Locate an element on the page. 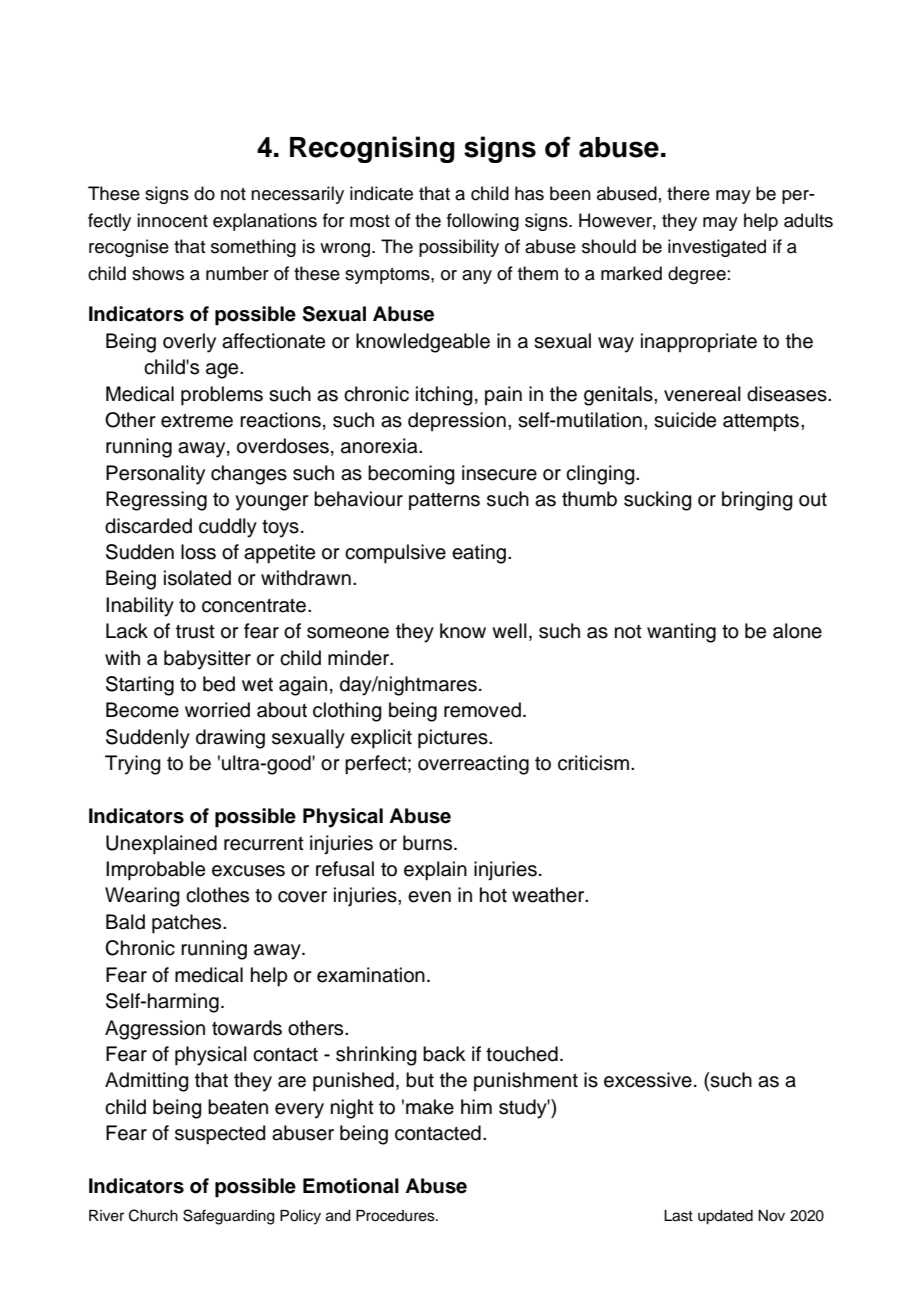 The height and width of the page is (1308, 924). there is located at coordinates (688, 193).
